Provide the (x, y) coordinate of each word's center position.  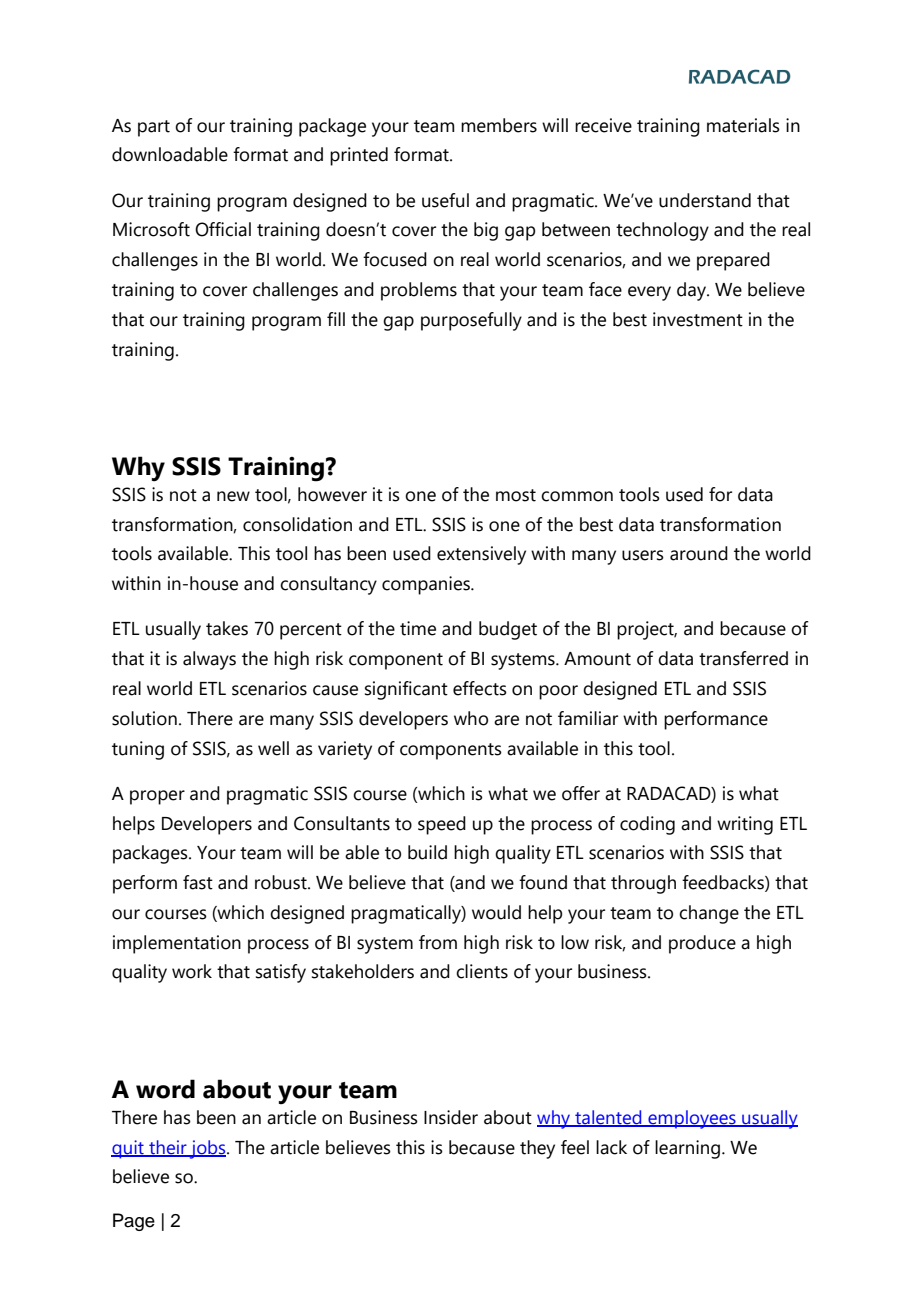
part (154, 128)
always (209, 660)
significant (406, 690)
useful (445, 200)
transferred (743, 658)
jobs (208, 1149)
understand (705, 200)
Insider (451, 1117)
